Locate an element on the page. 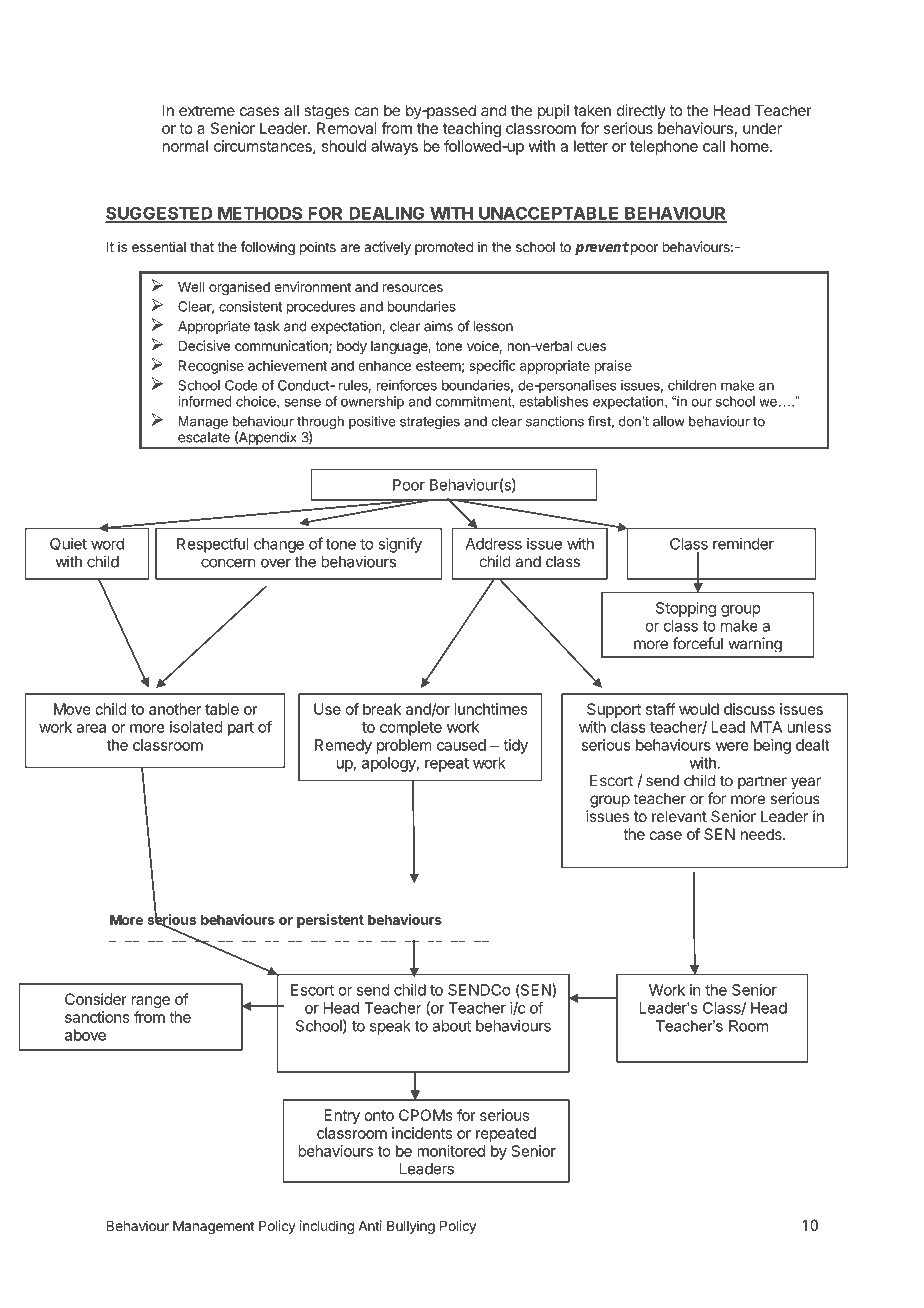 The width and height of the page is (924, 1308). isolated is located at coordinates (196, 727).
